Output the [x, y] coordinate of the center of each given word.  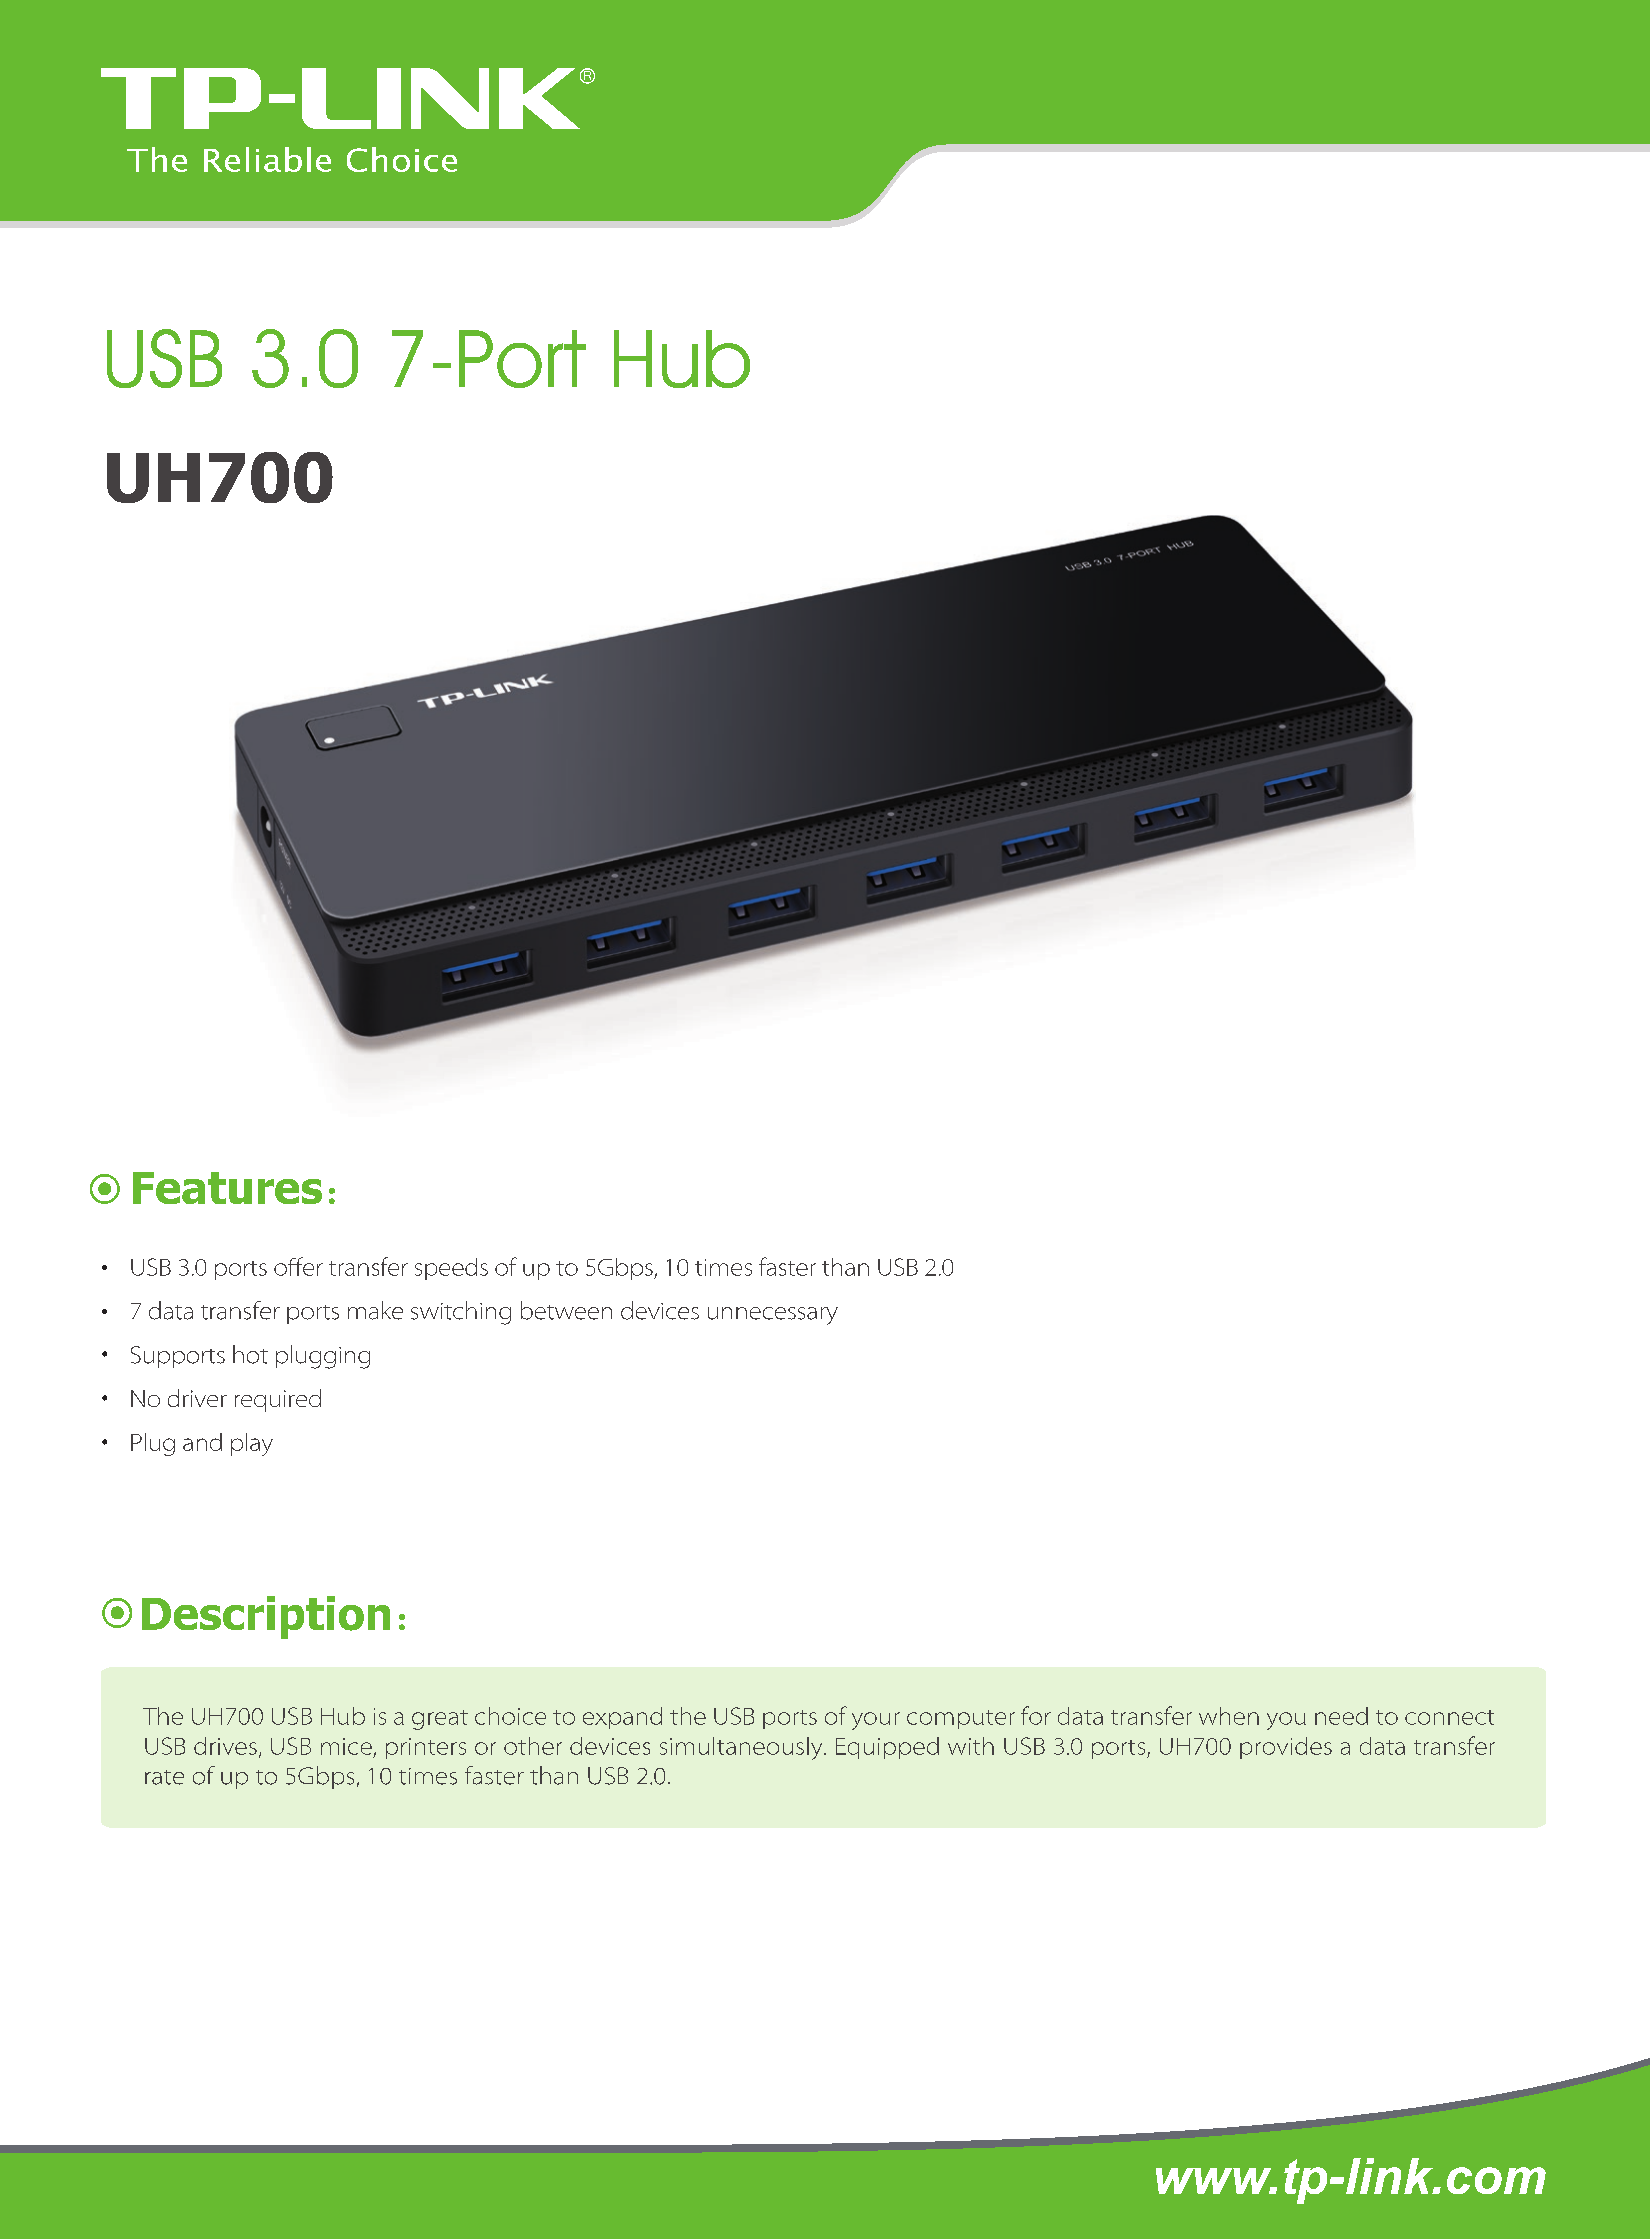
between [566, 1310]
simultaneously [742, 1748]
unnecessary [773, 1316]
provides [1286, 1748]
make [375, 1310]
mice [346, 1746]
